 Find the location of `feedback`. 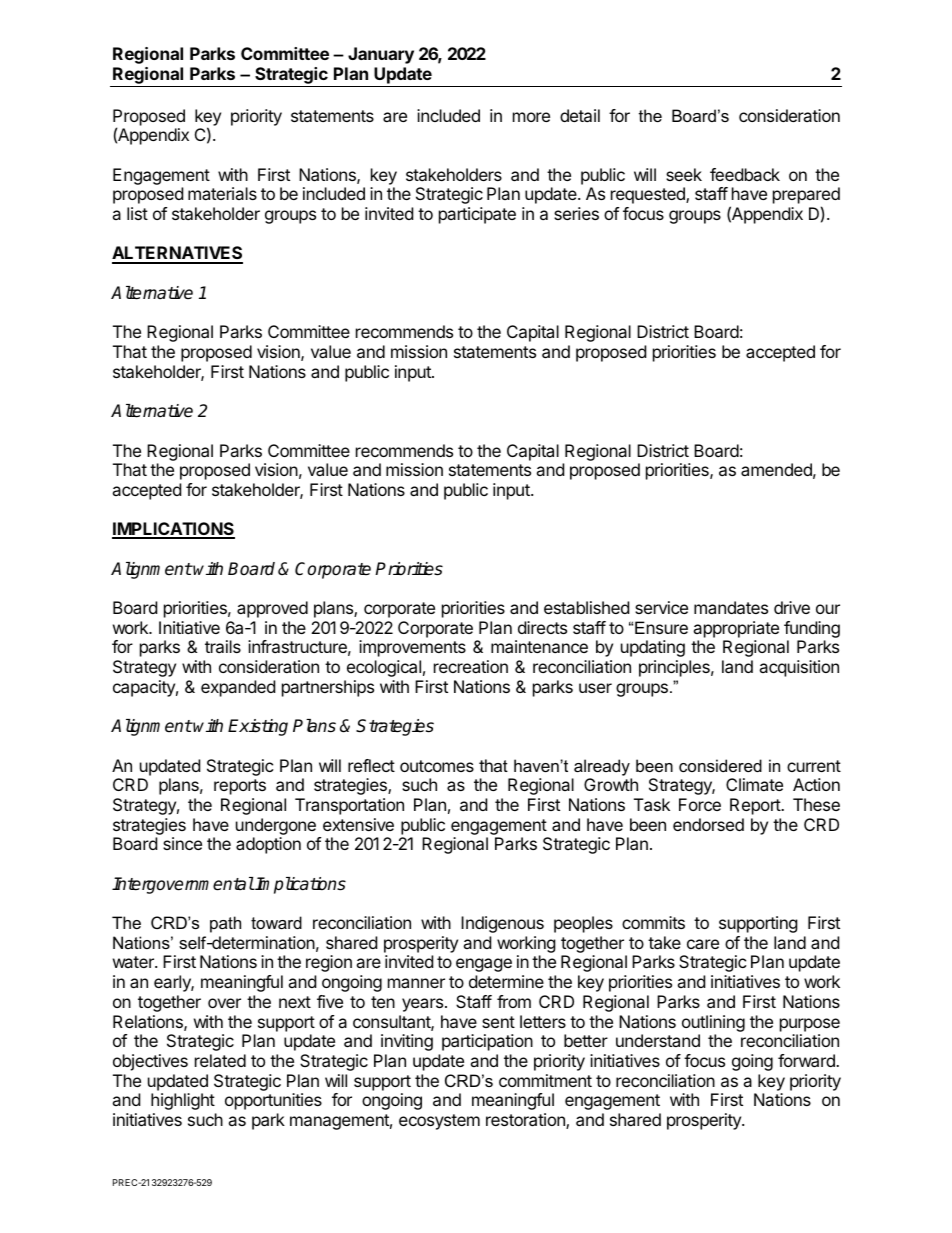

feedback is located at coordinates (745, 174).
